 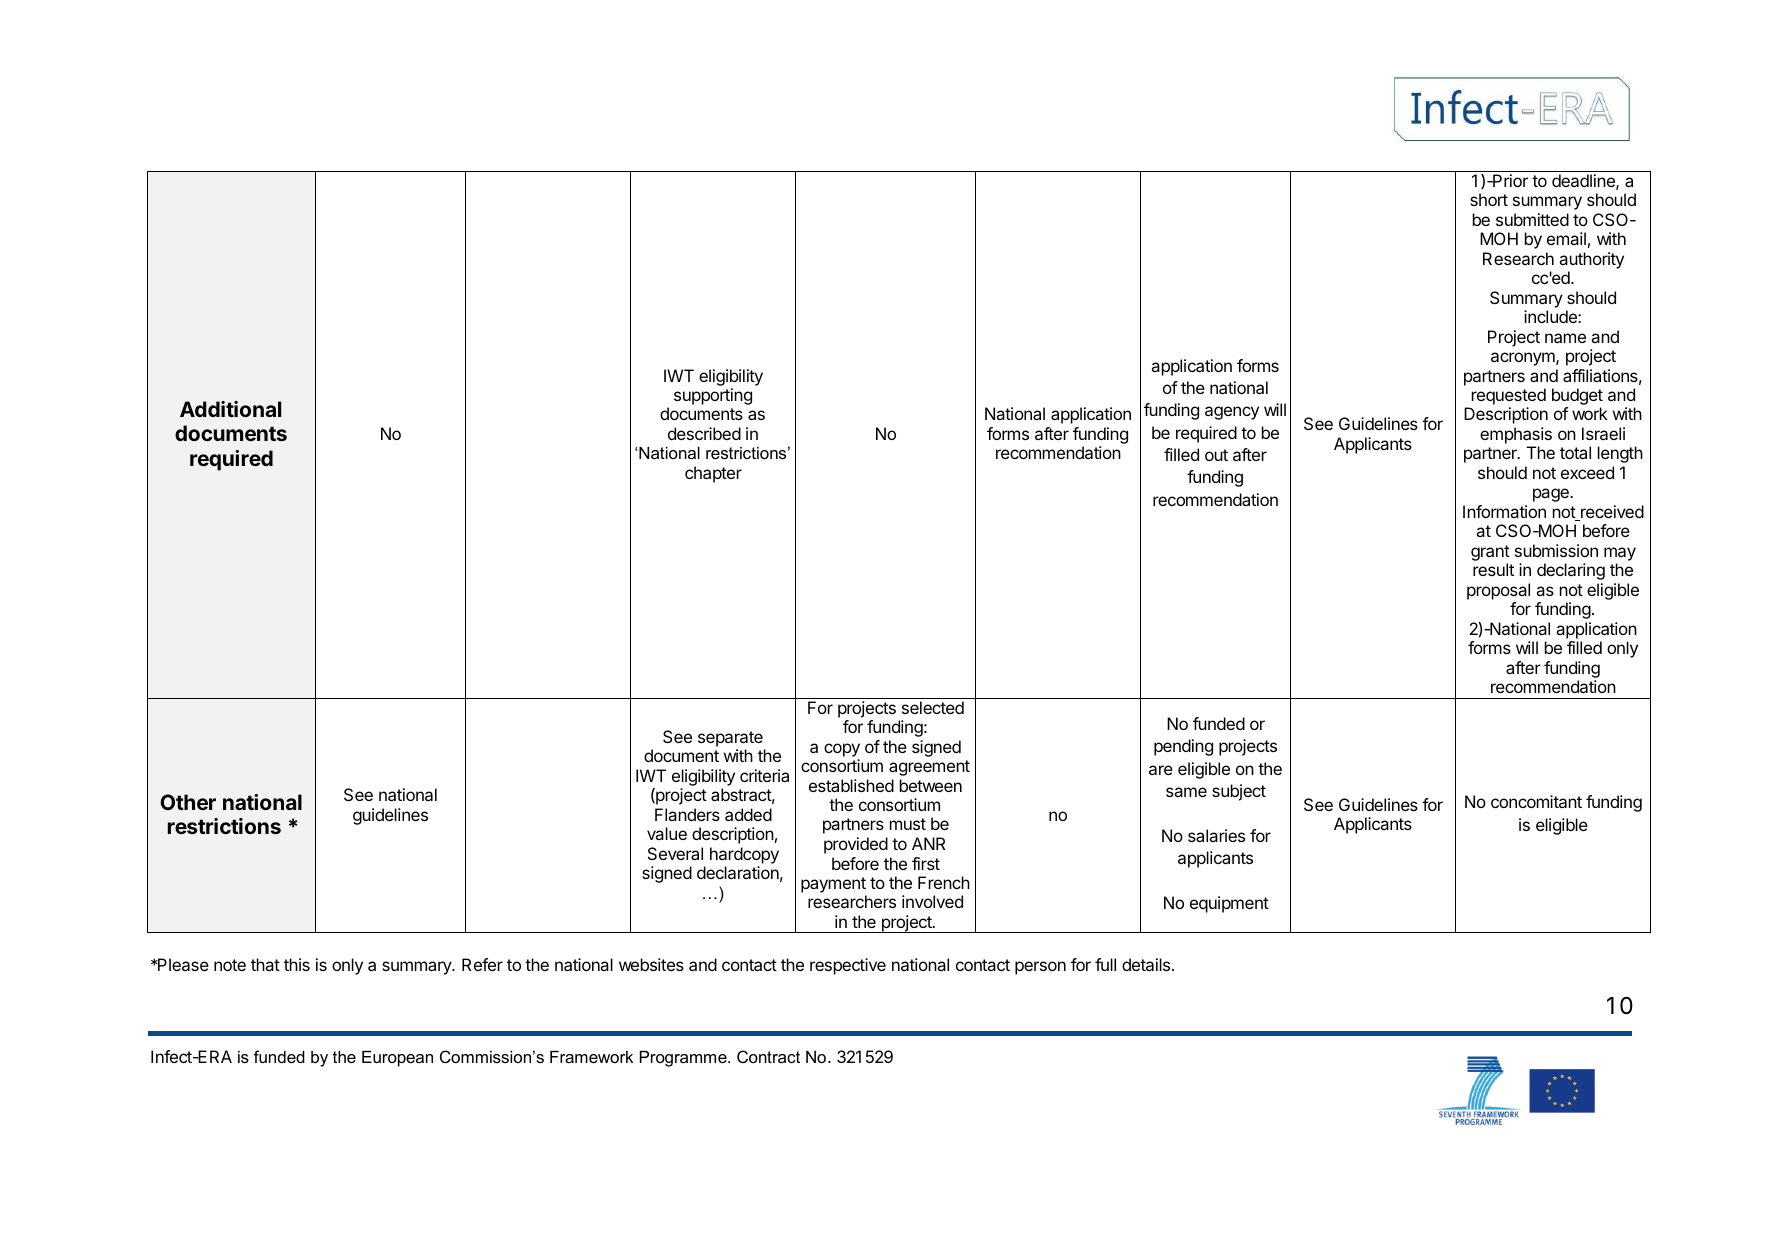 What do you see at coordinates (1532, 219) in the screenshot?
I see `submitted` at bounding box center [1532, 219].
